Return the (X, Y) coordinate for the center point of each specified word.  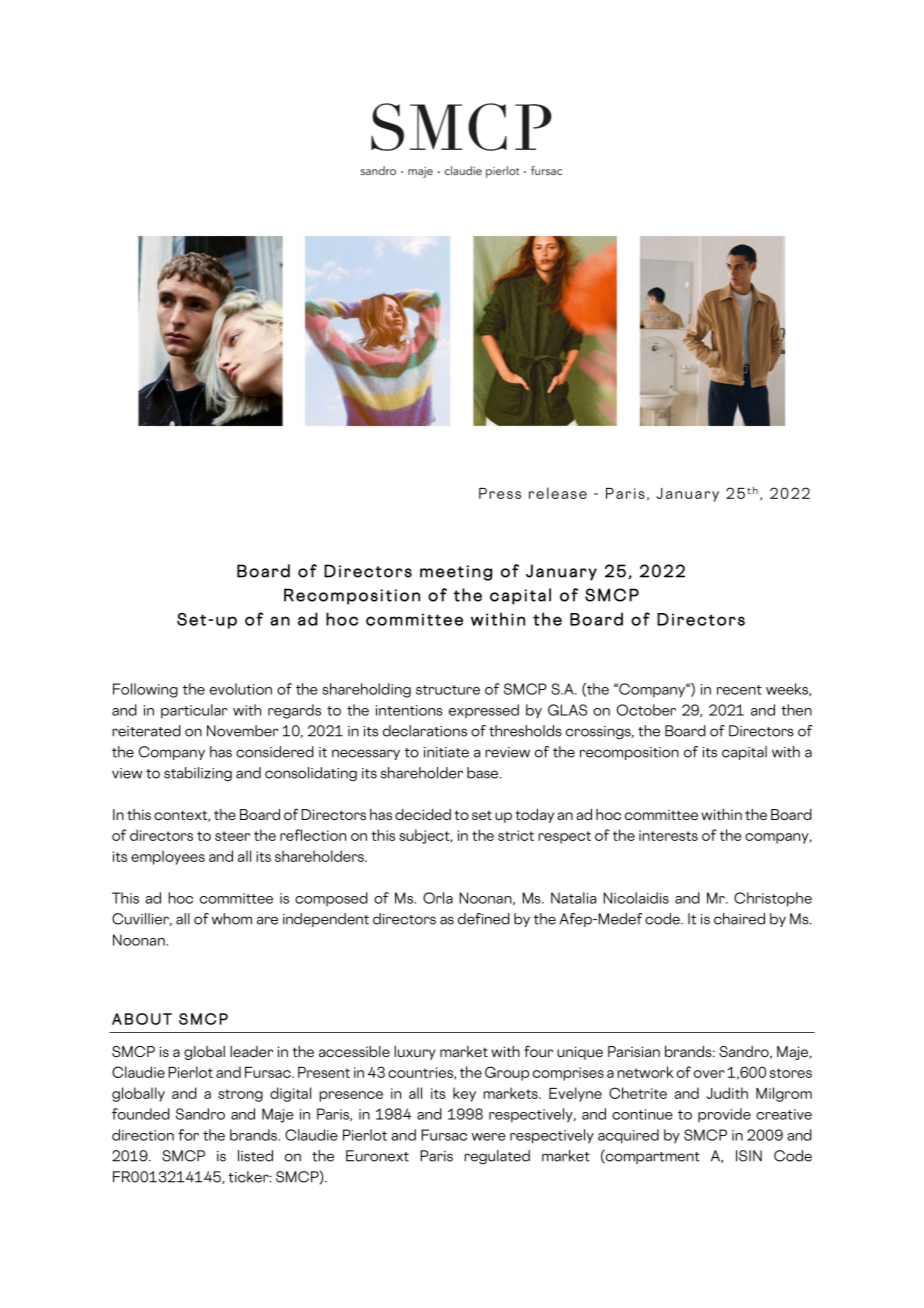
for (188, 1135)
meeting (456, 573)
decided (423, 814)
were (489, 1137)
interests (668, 835)
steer (232, 836)
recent (739, 690)
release (558, 493)
